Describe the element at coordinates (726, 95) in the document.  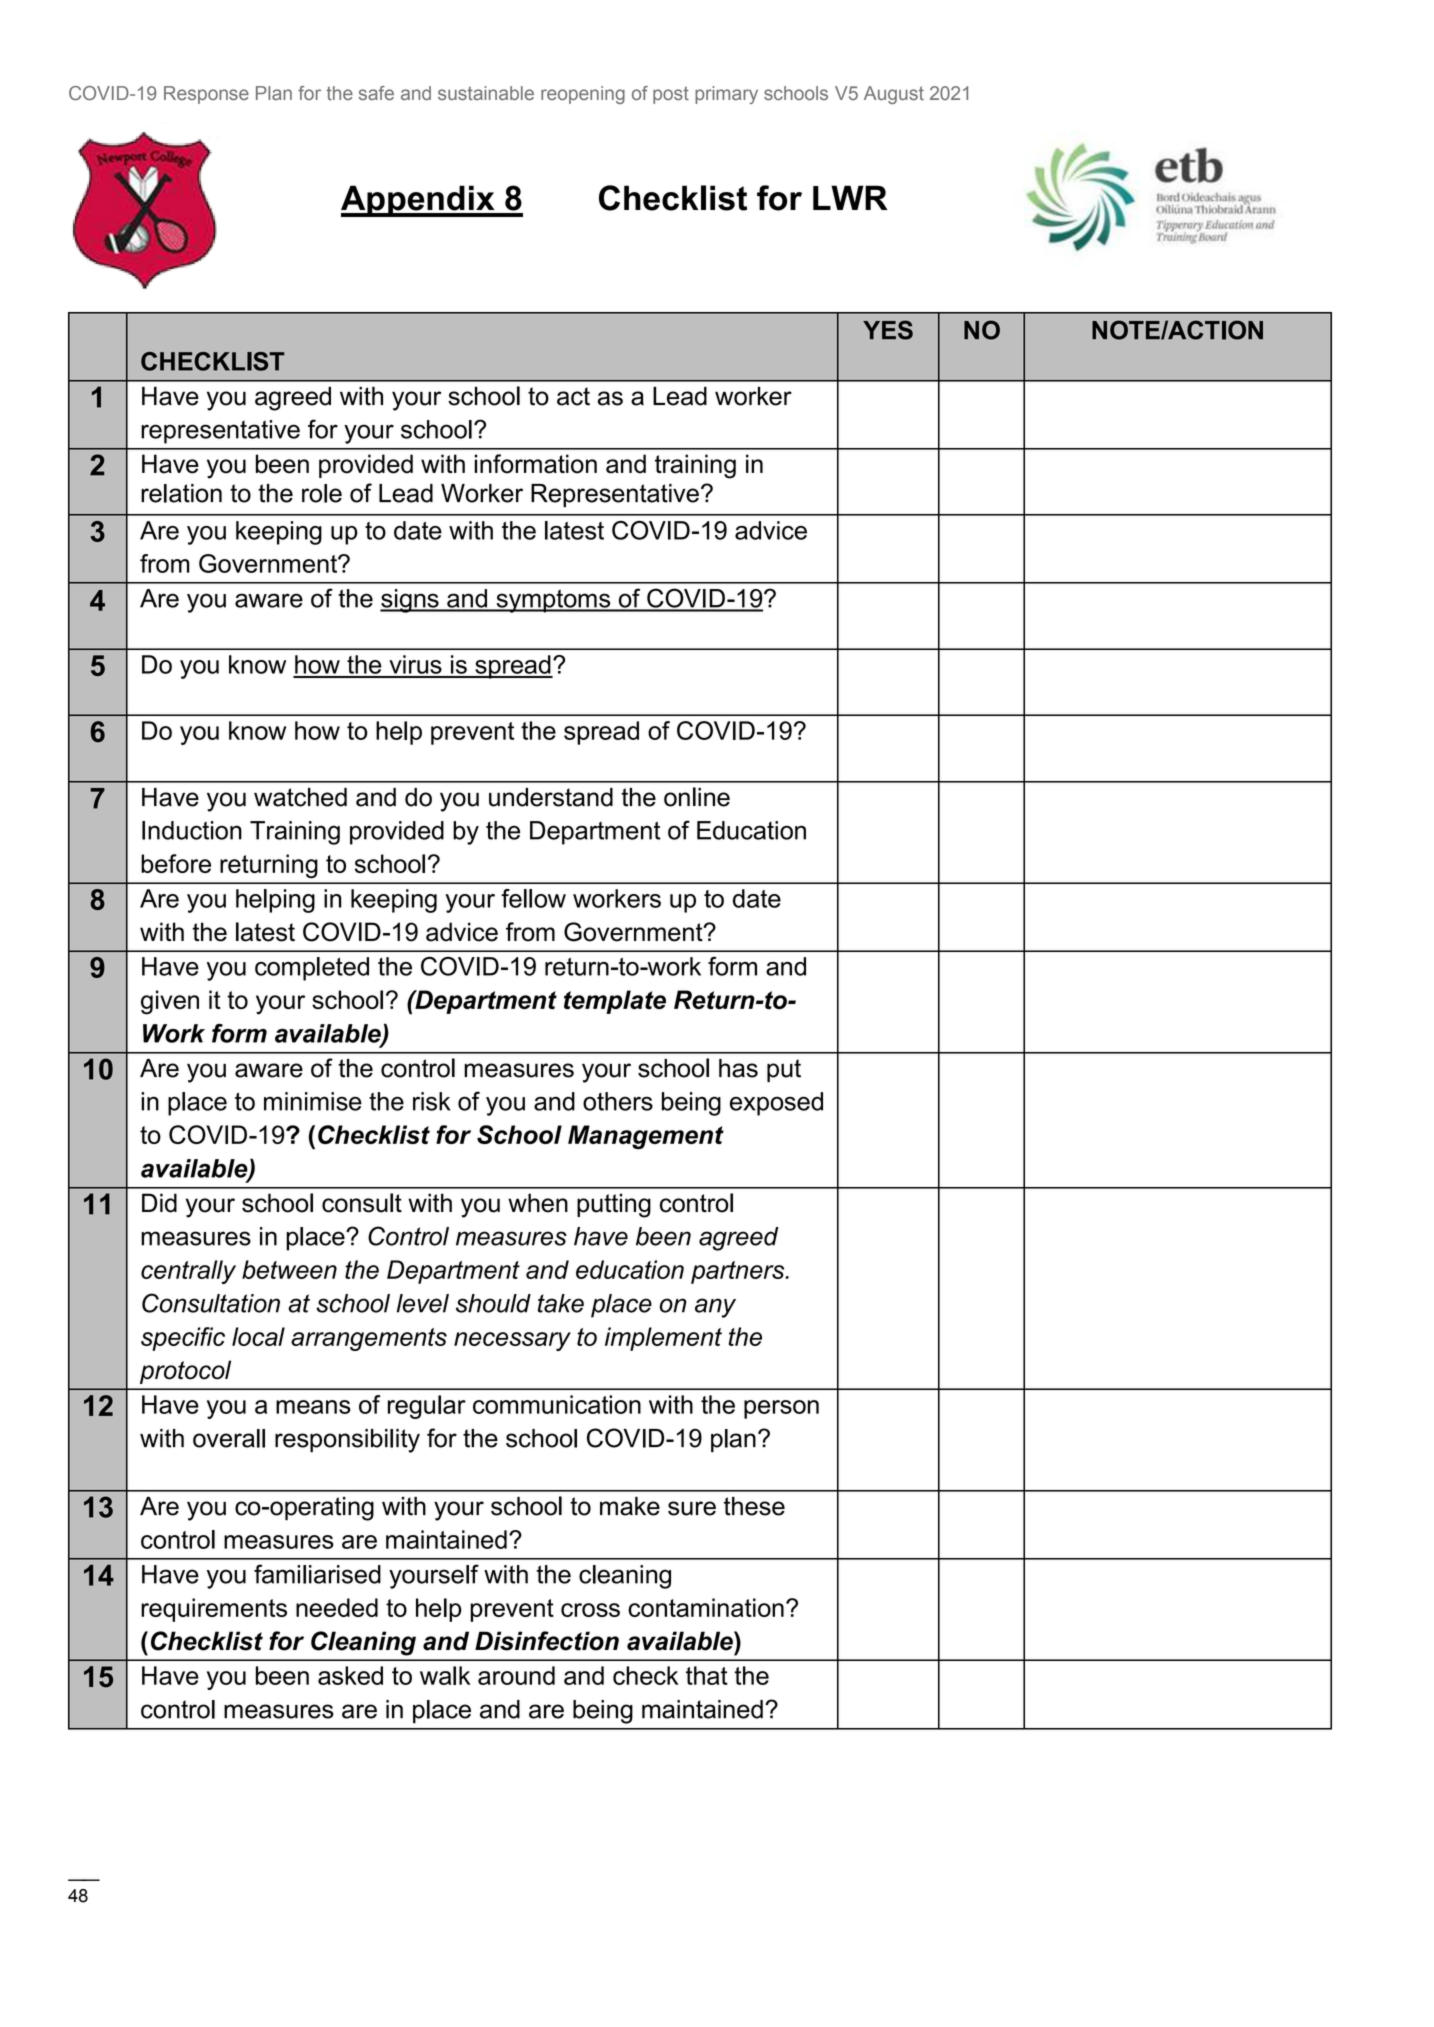
I see `primary` at that location.
